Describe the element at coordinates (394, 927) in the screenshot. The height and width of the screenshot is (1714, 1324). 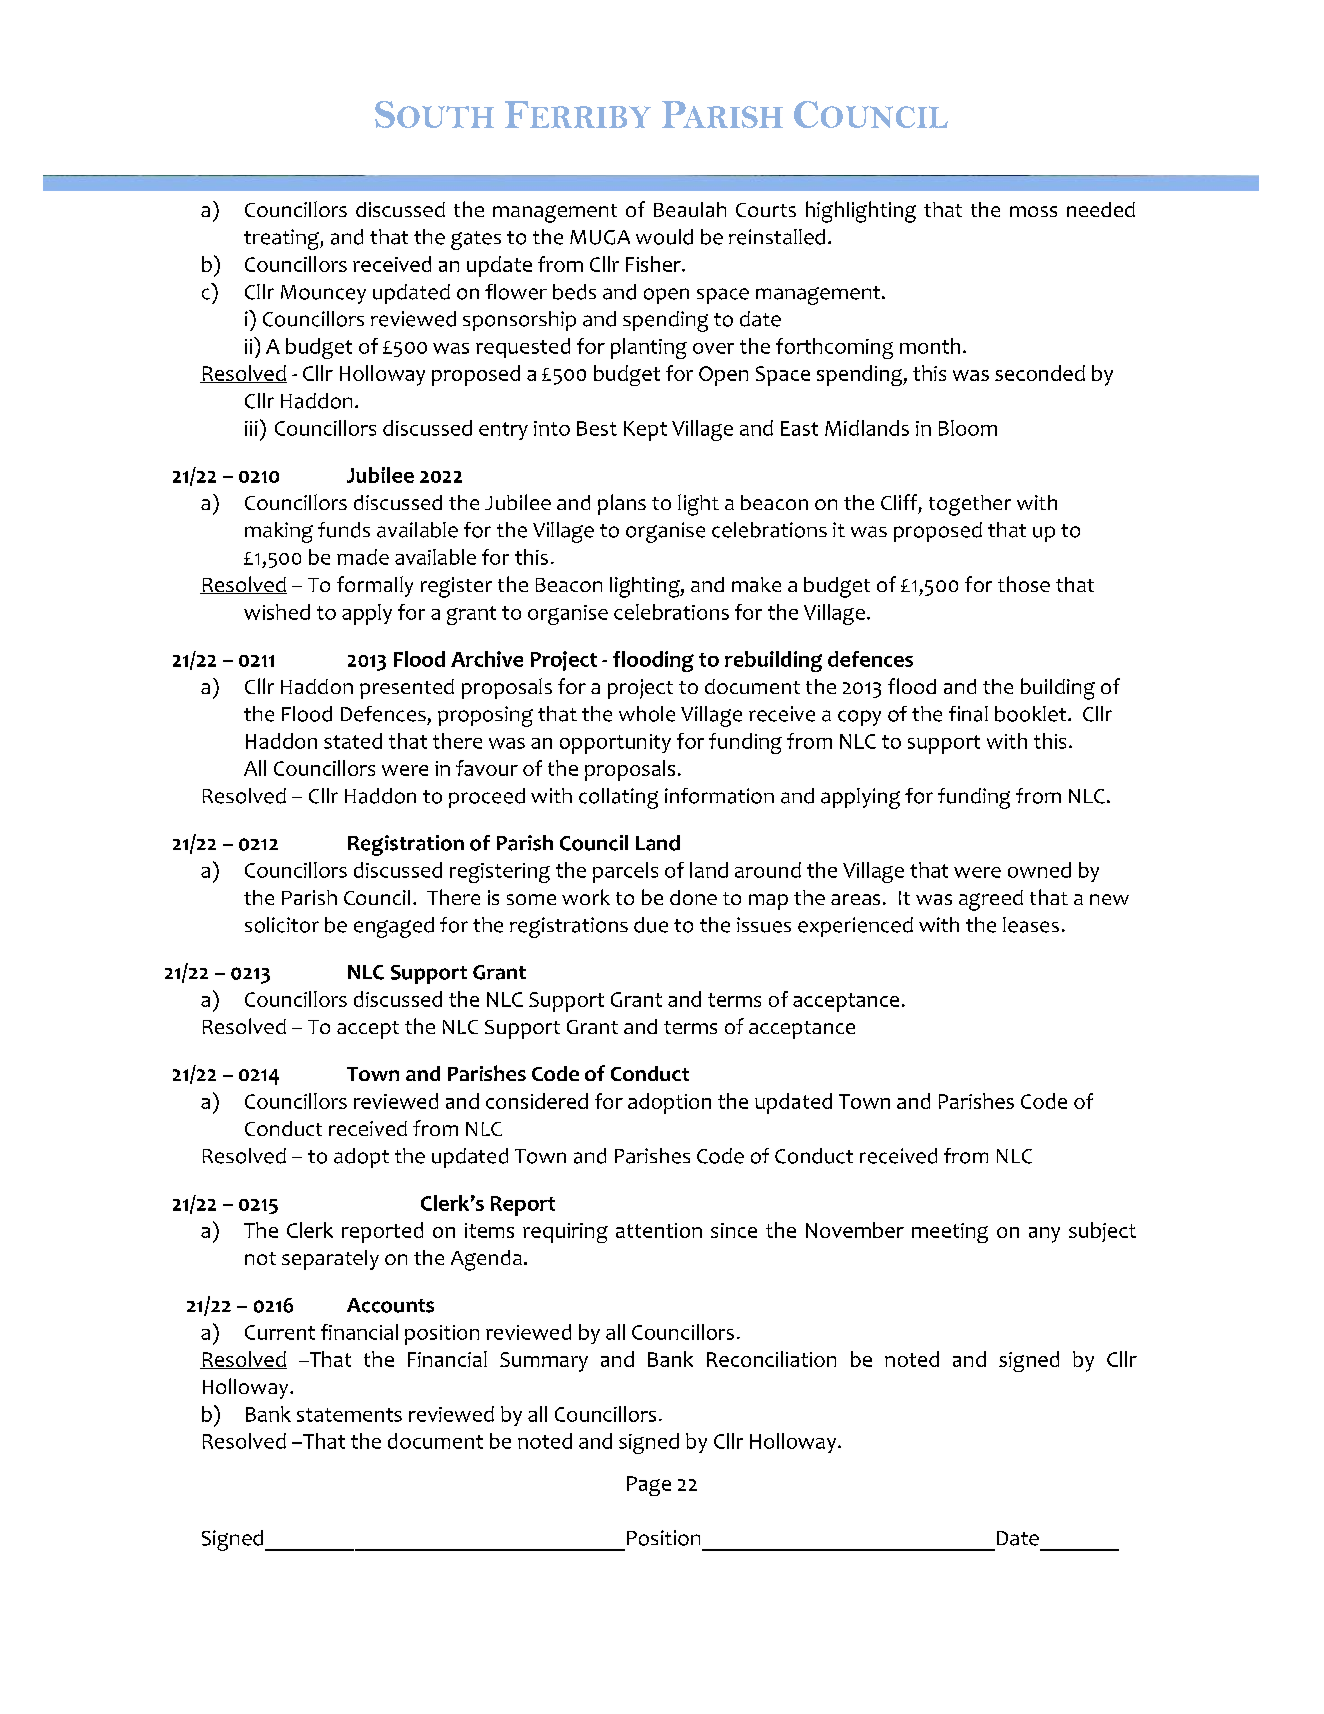
I see `engaged` at that location.
